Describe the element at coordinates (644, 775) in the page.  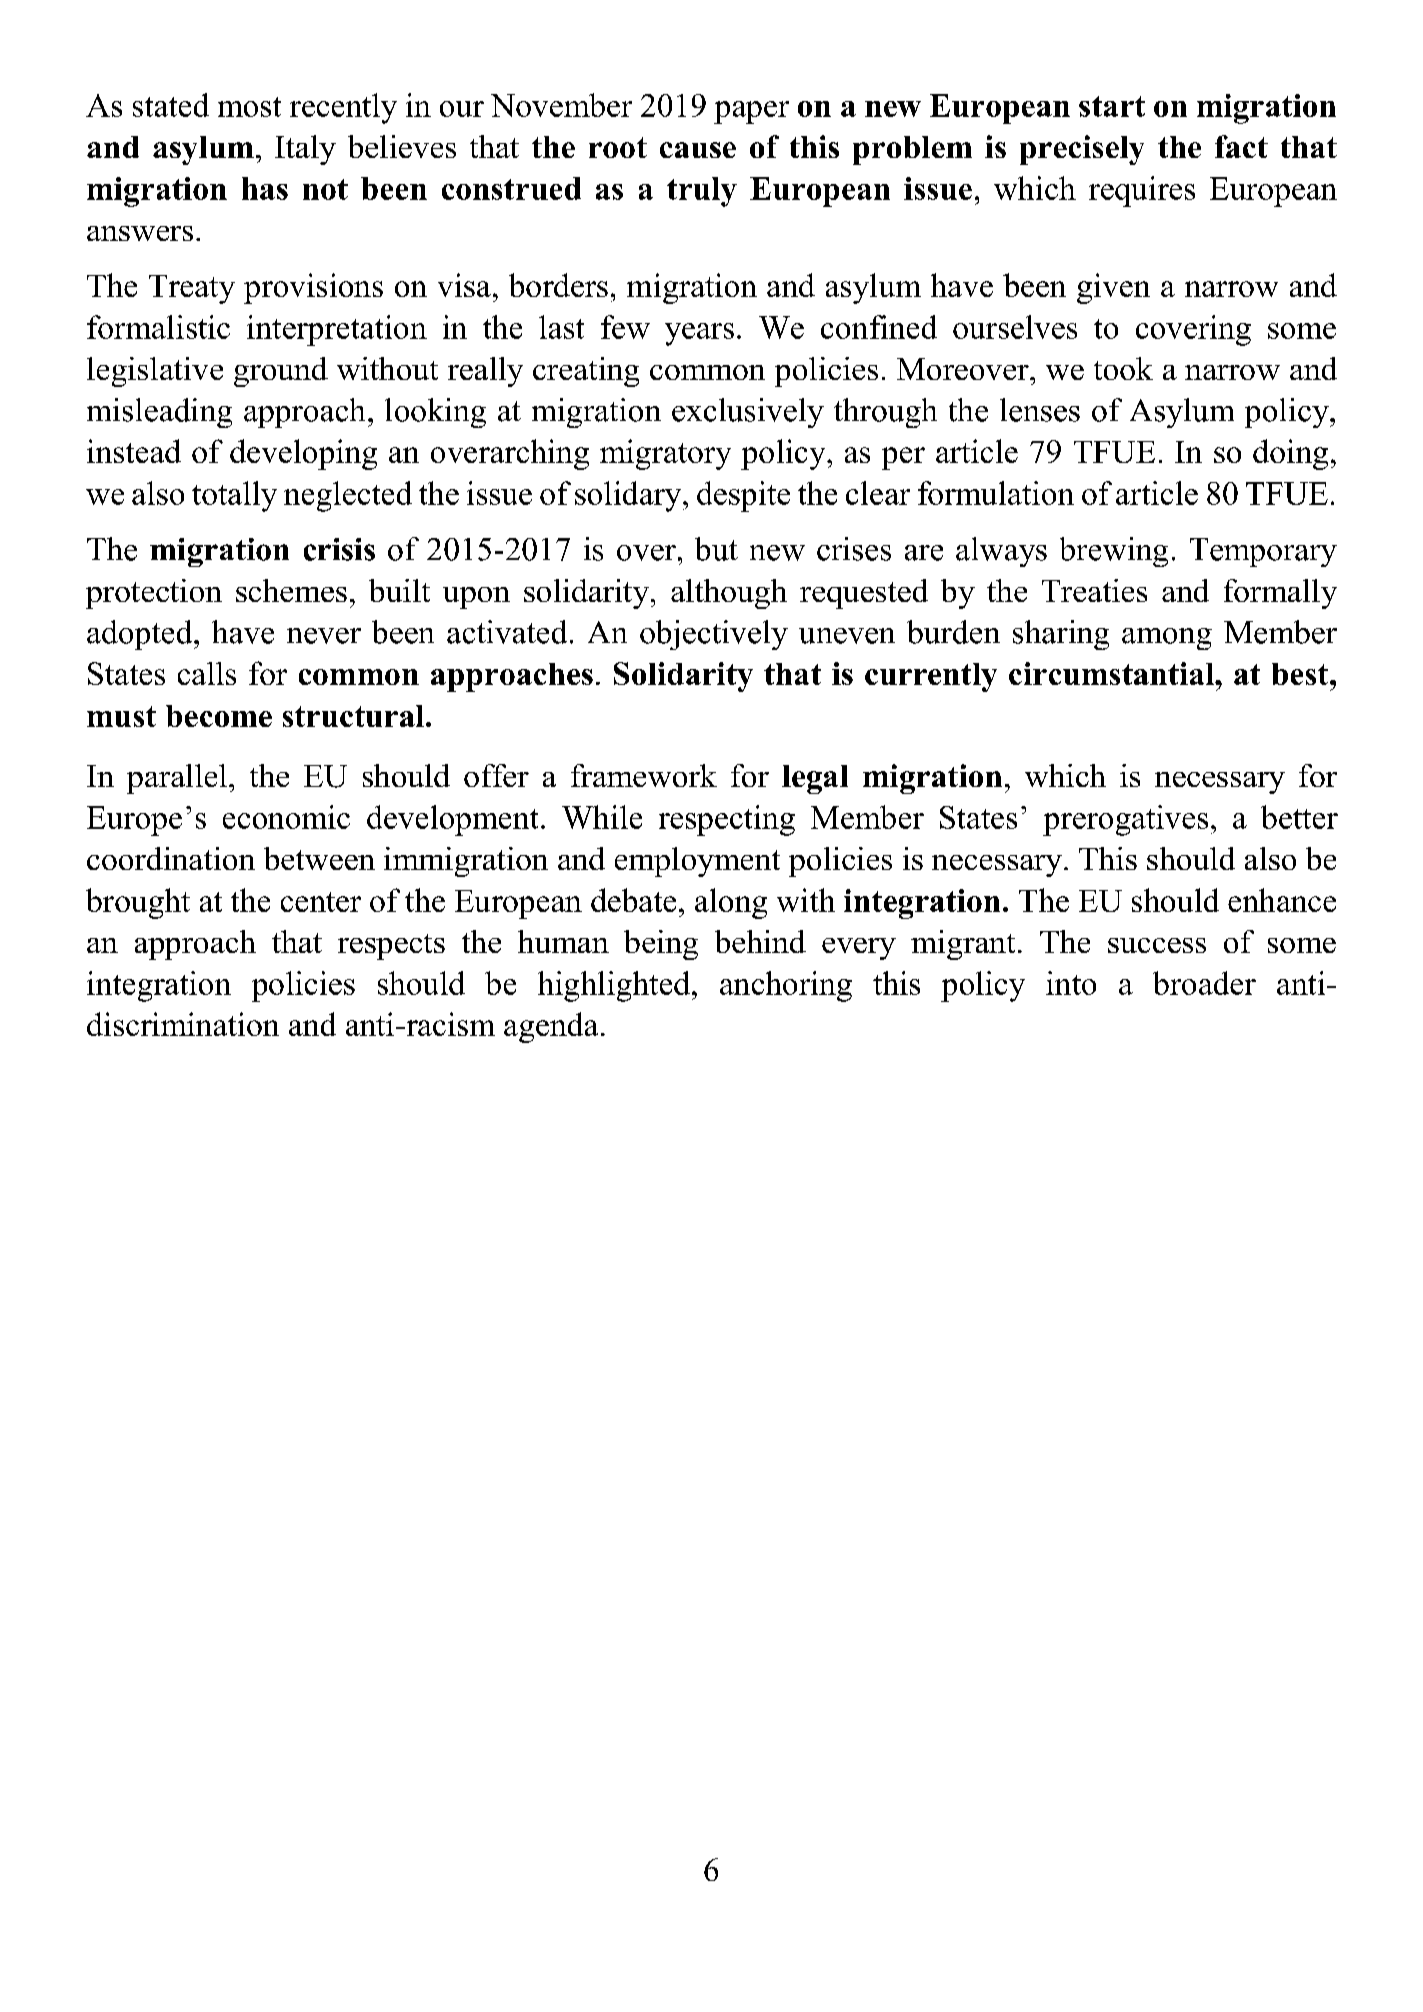
I see `framework` at that location.
